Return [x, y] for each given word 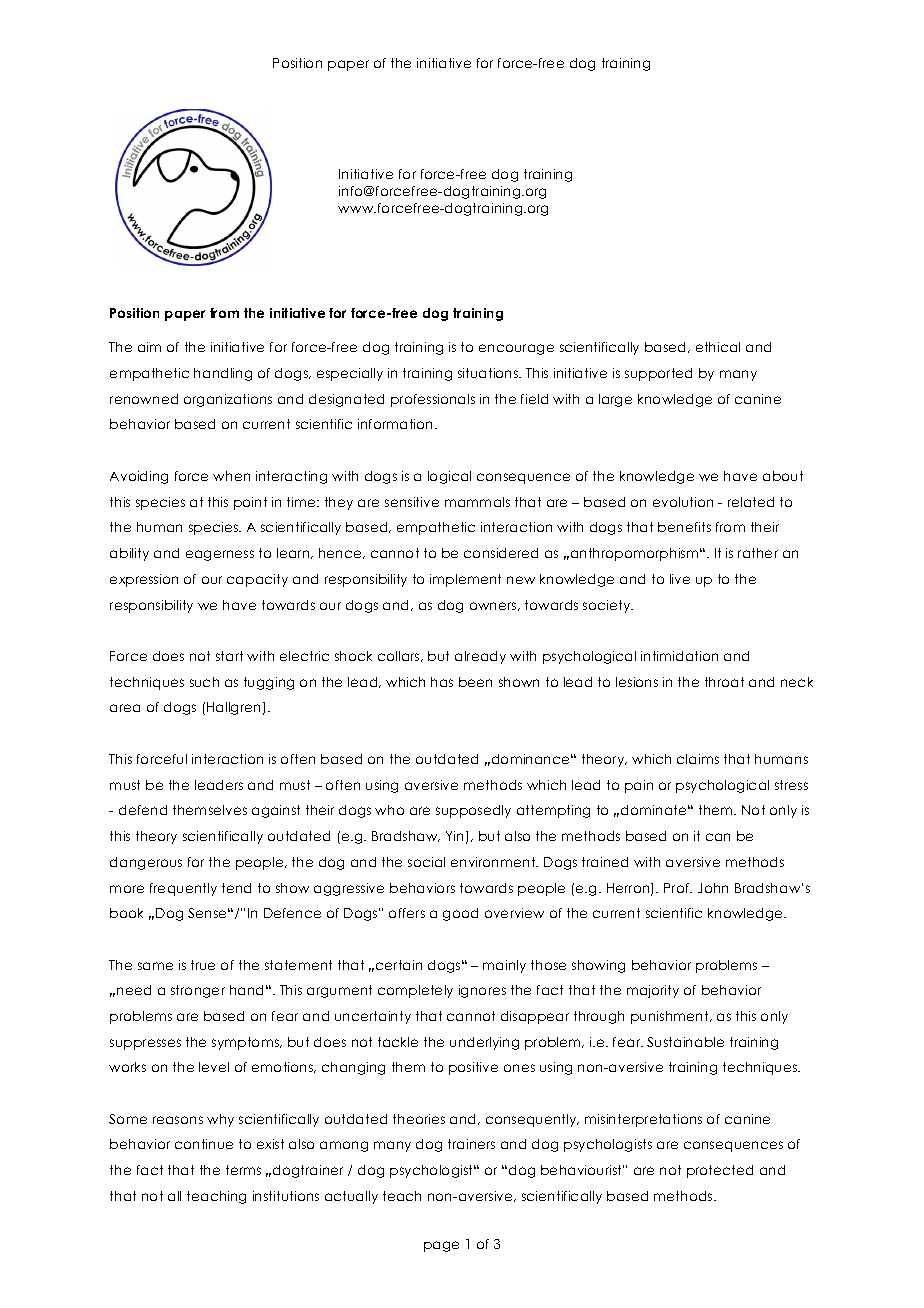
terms [243, 1170]
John [713, 888]
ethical [718, 347]
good [460, 914]
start [229, 656]
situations [489, 373]
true [203, 965]
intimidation [679, 656]
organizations [228, 400]
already [480, 657]
